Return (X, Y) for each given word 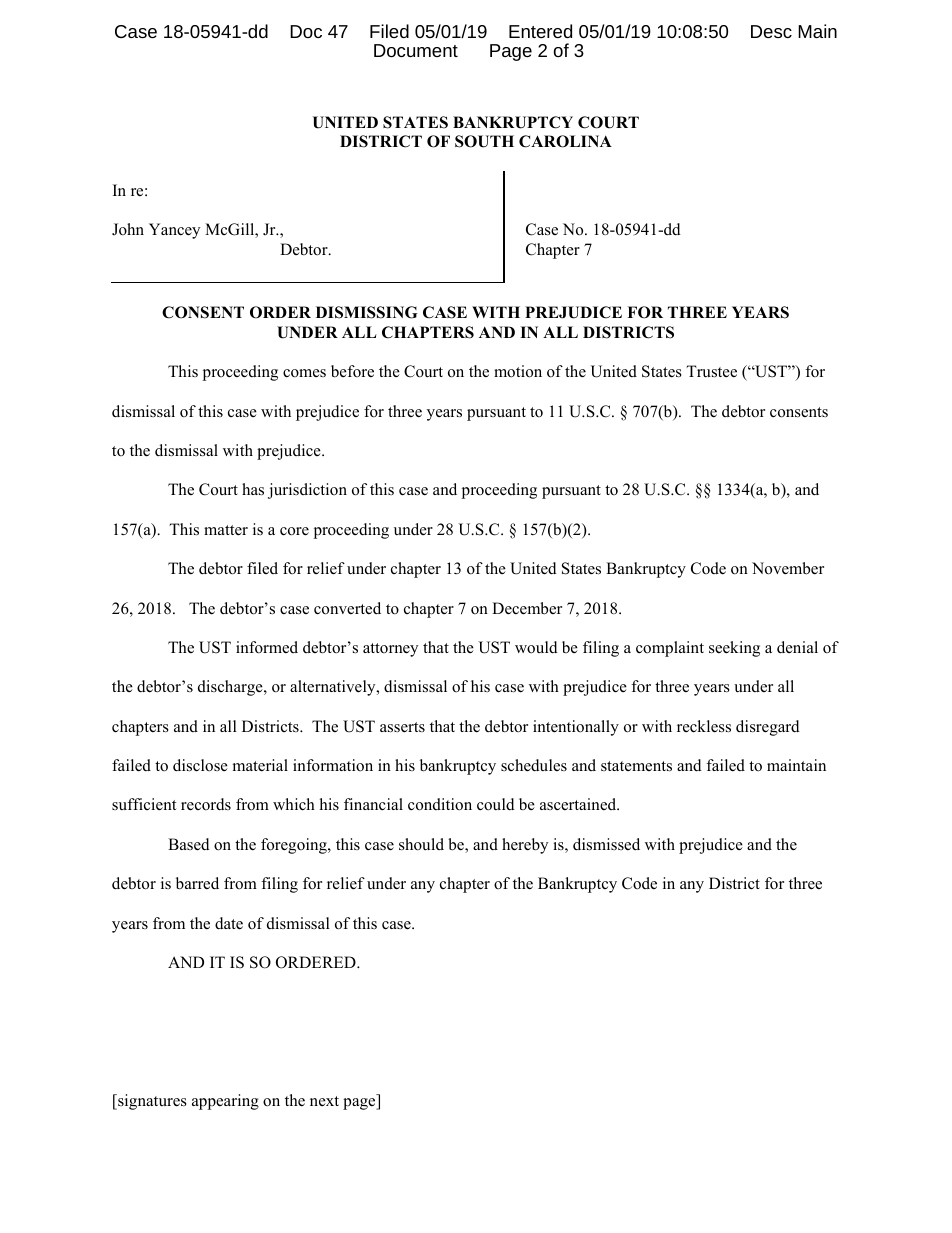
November (788, 568)
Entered (540, 31)
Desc (771, 31)
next (324, 1101)
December (527, 608)
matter (226, 530)
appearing (225, 1102)
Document (416, 50)
